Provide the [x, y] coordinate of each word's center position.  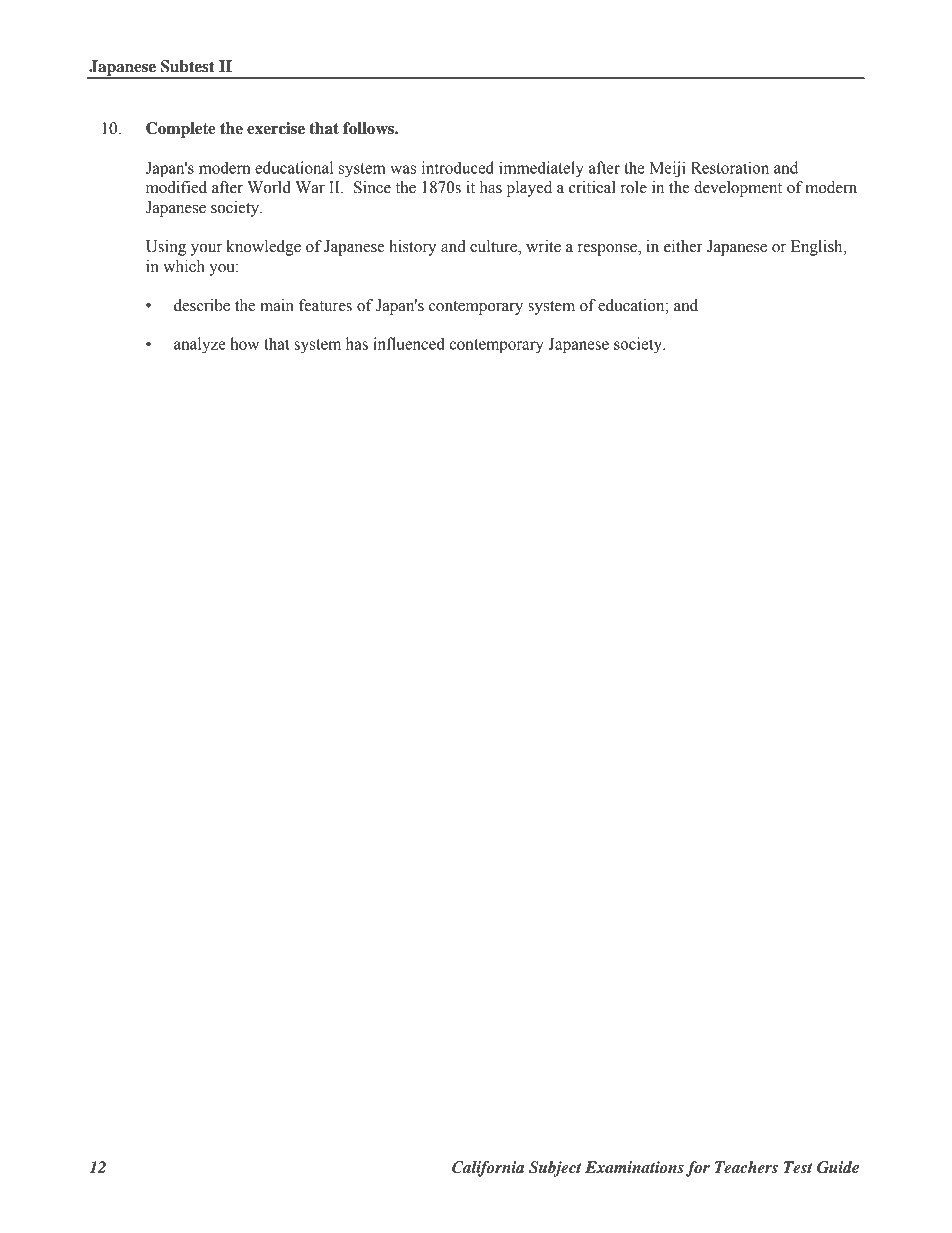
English [818, 248]
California [488, 1169]
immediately [541, 169]
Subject [555, 1169]
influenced [409, 343]
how [244, 343]
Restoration [730, 167]
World [269, 187]
